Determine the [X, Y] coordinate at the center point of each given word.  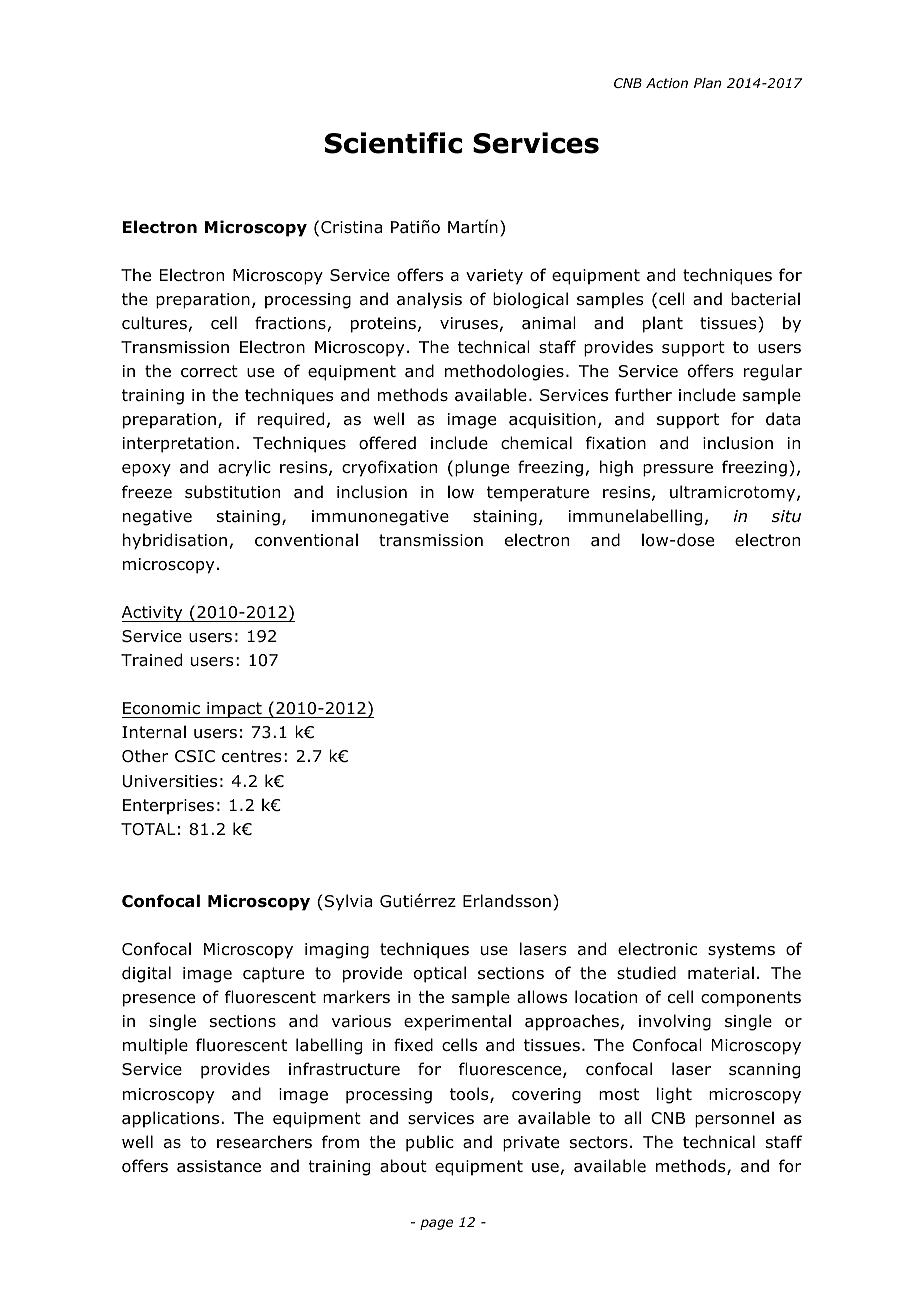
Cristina [351, 227]
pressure [678, 470]
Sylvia [348, 902]
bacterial [765, 299]
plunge [482, 468]
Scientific [394, 143]
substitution [232, 492]
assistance [219, 1166]
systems [741, 951]
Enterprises [168, 807]
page [436, 1224]
